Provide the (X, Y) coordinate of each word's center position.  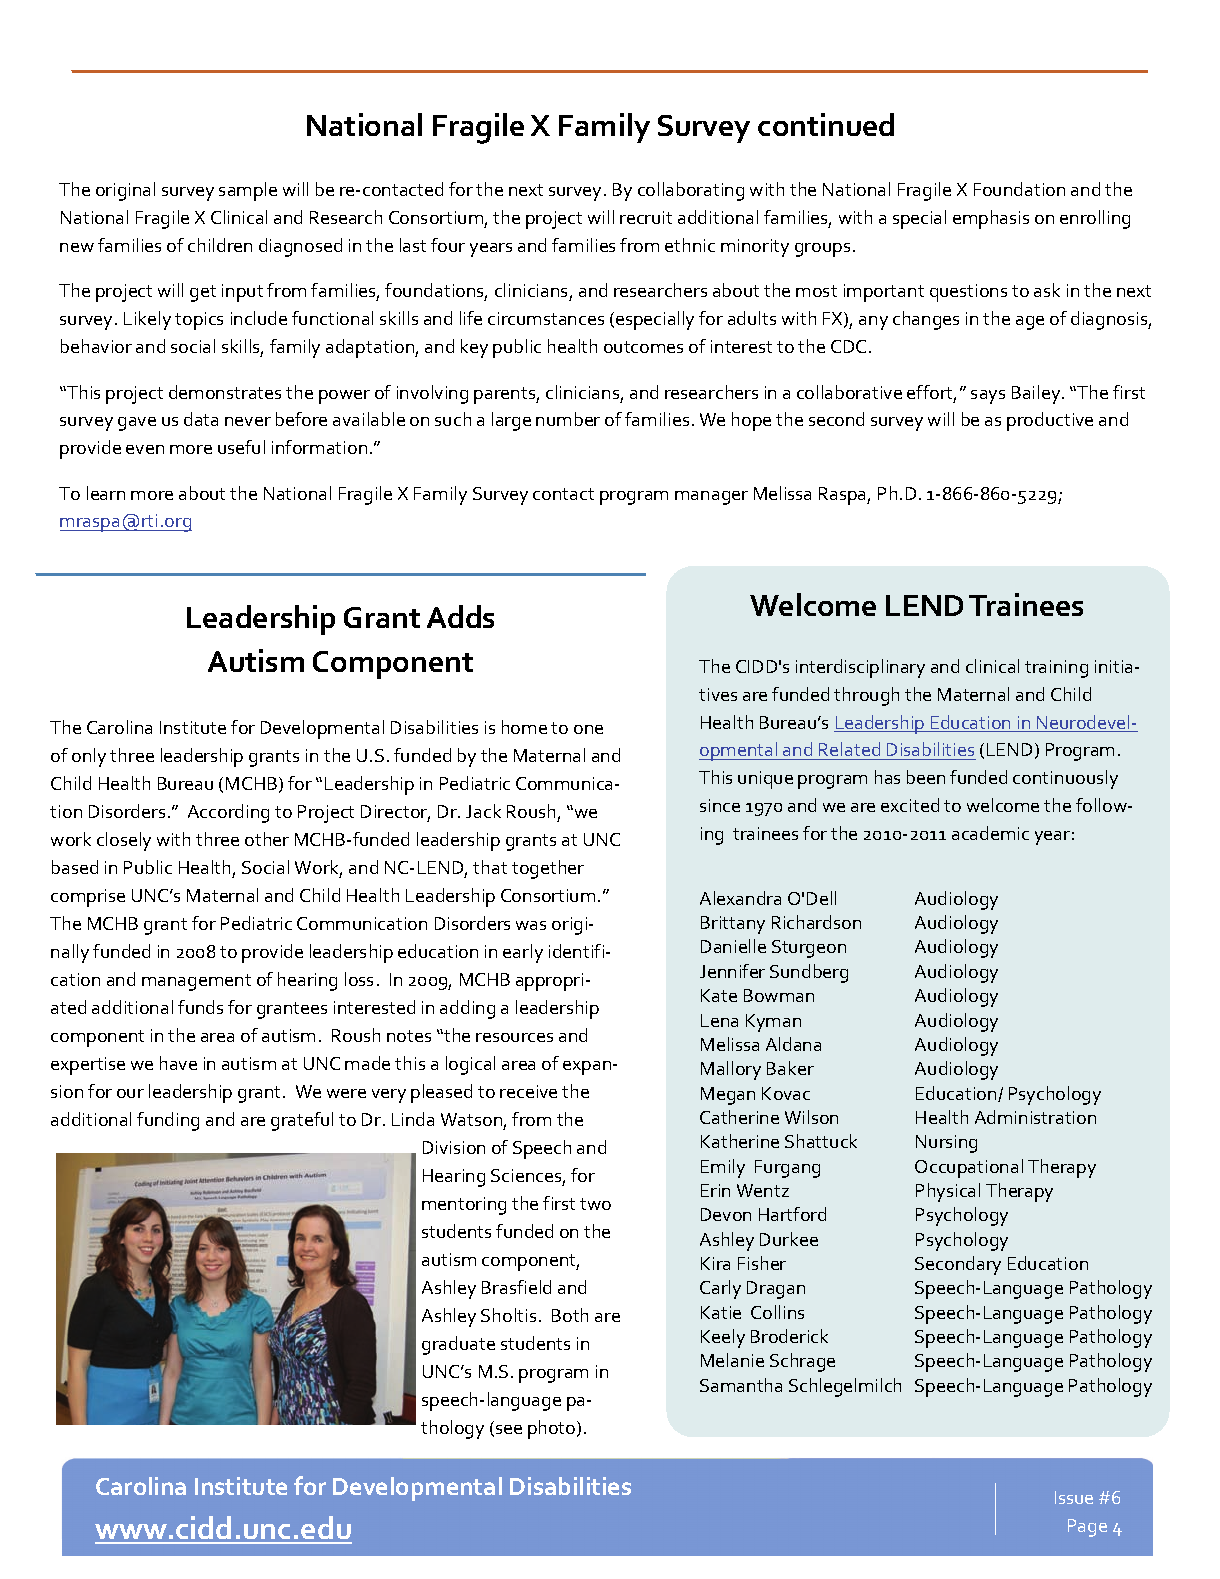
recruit (646, 217)
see (509, 1429)
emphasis (991, 219)
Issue (1074, 1497)
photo (553, 1429)
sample (248, 191)
